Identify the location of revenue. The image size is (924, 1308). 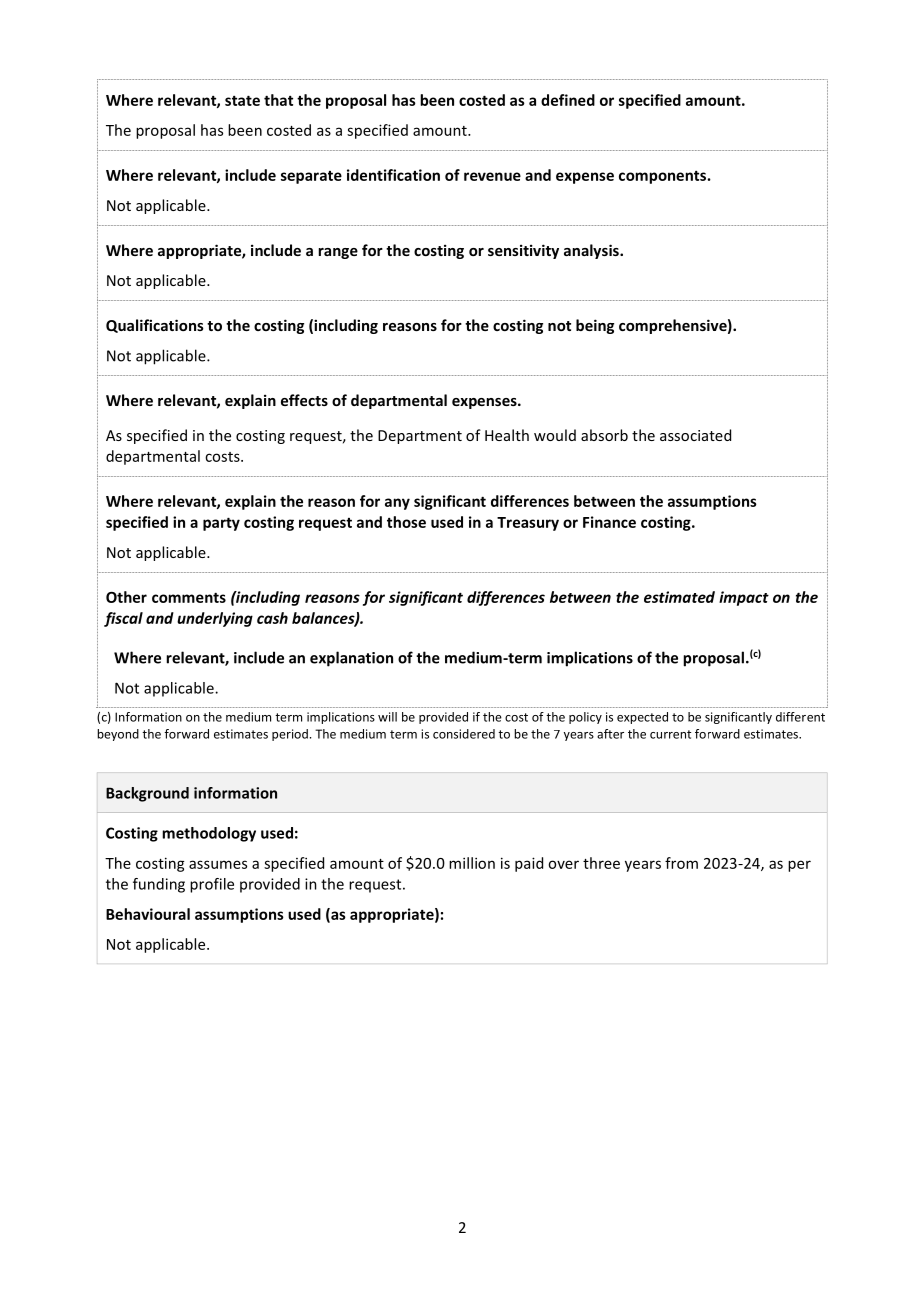
(492, 176).
